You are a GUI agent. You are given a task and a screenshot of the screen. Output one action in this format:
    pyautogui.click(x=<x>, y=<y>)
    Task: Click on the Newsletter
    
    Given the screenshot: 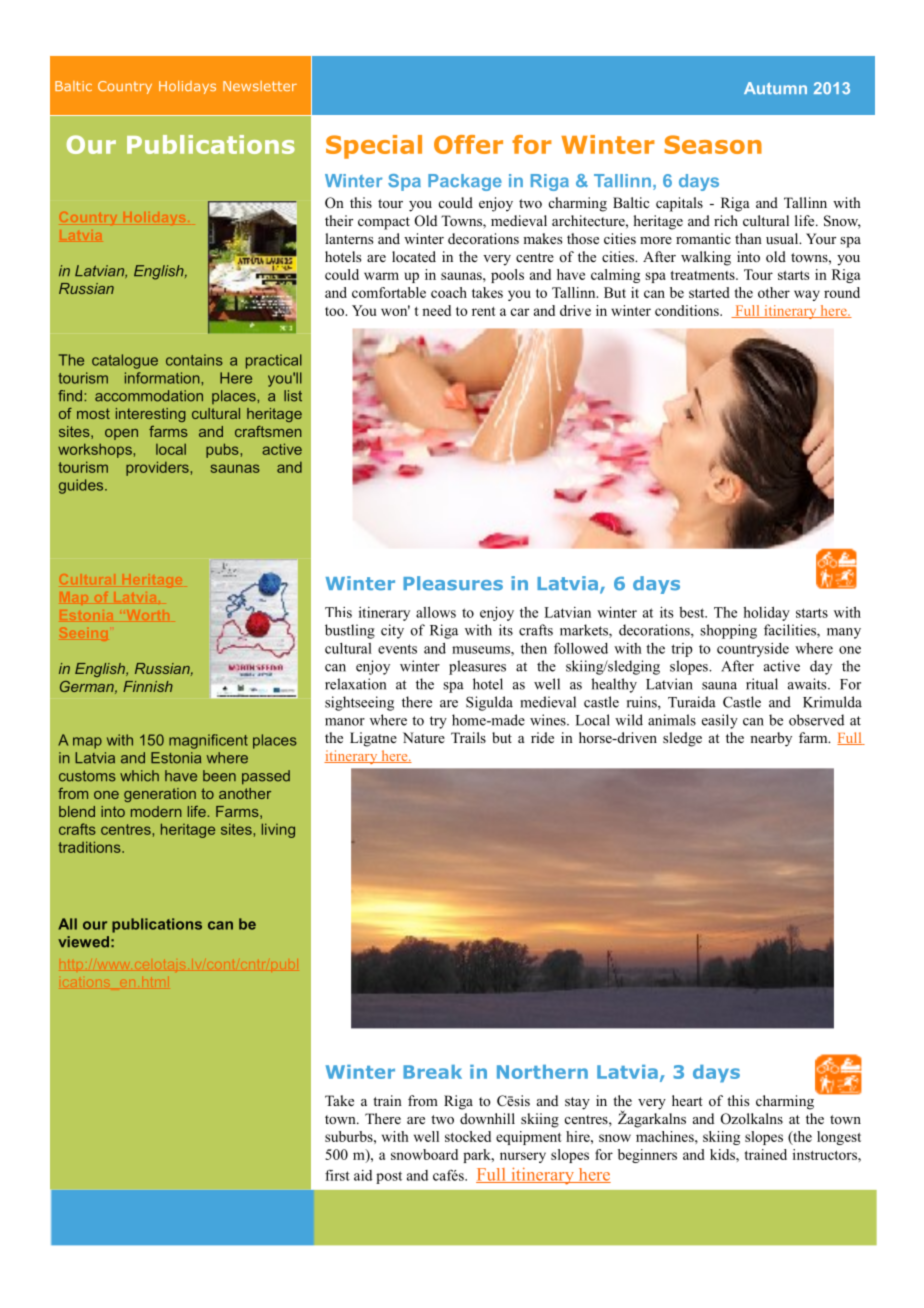 What is the action you would take?
    pyautogui.click(x=260, y=86)
